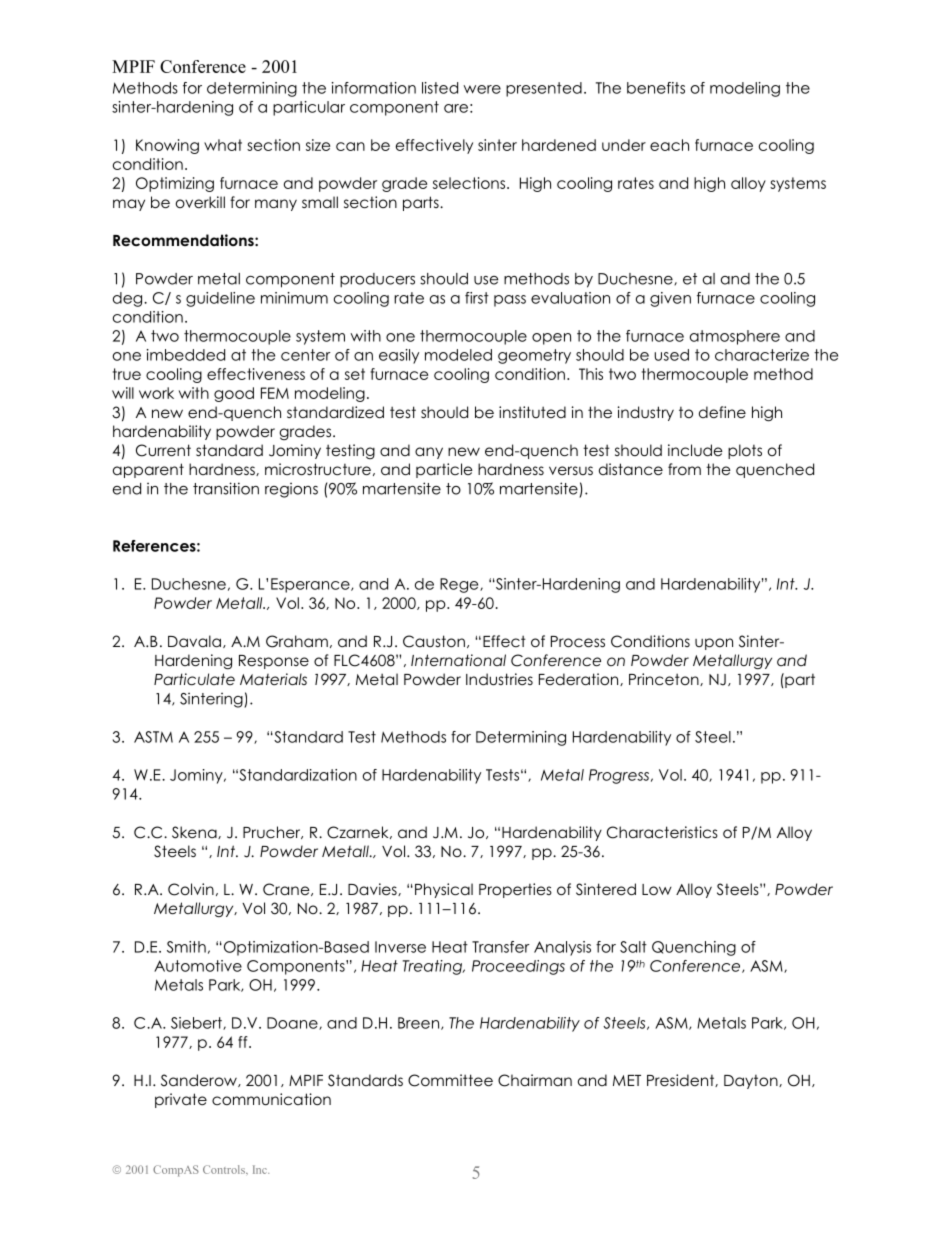 Image resolution: width=952 pixels, height=1233 pixels. Describe the element at coordinates (681, 1080) in the screenshot. I see `President` at that location.
